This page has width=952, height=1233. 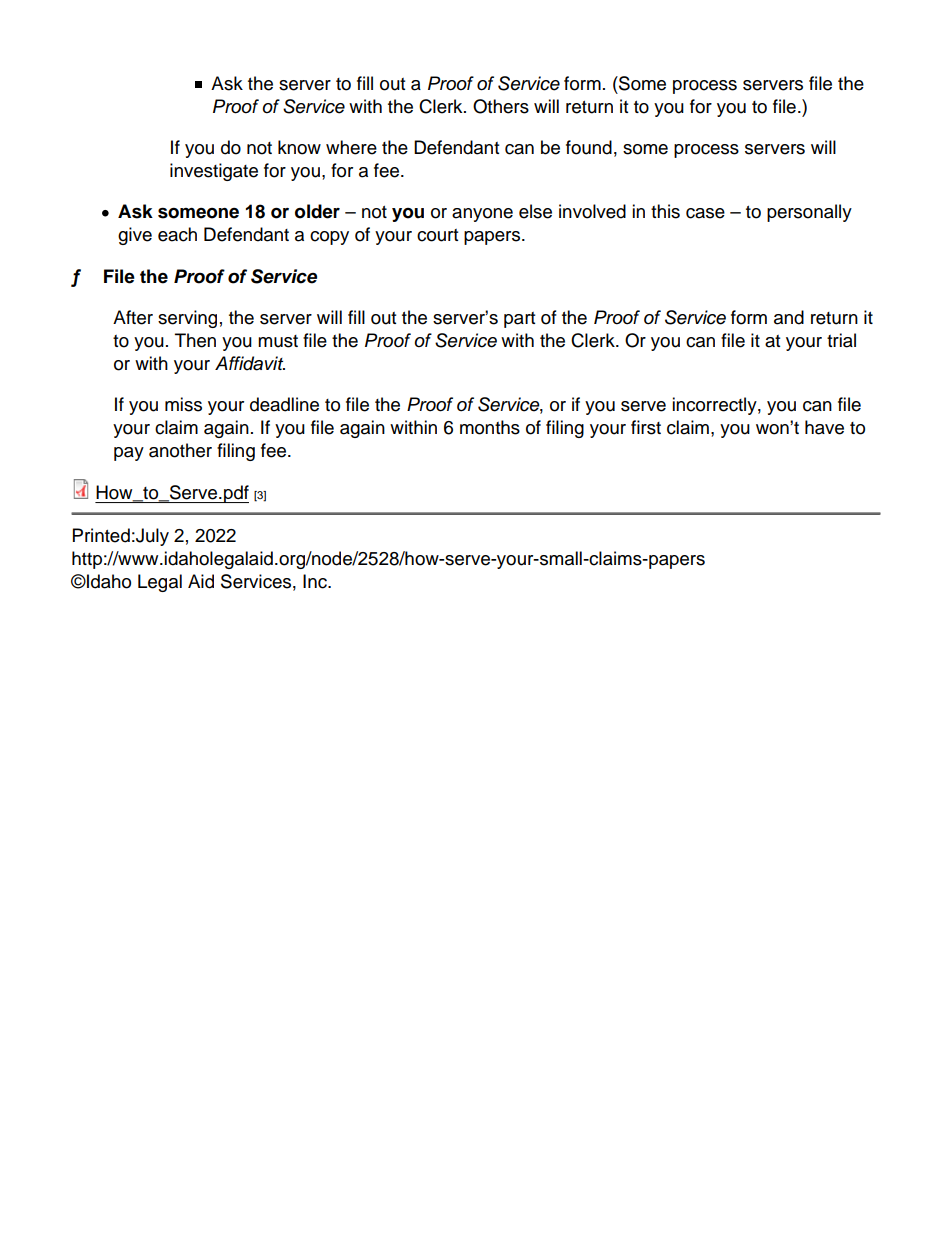 What do you see at coordinates (250, 363) in the page?
I see `Affidavit` at bounding box center [250, 363].
